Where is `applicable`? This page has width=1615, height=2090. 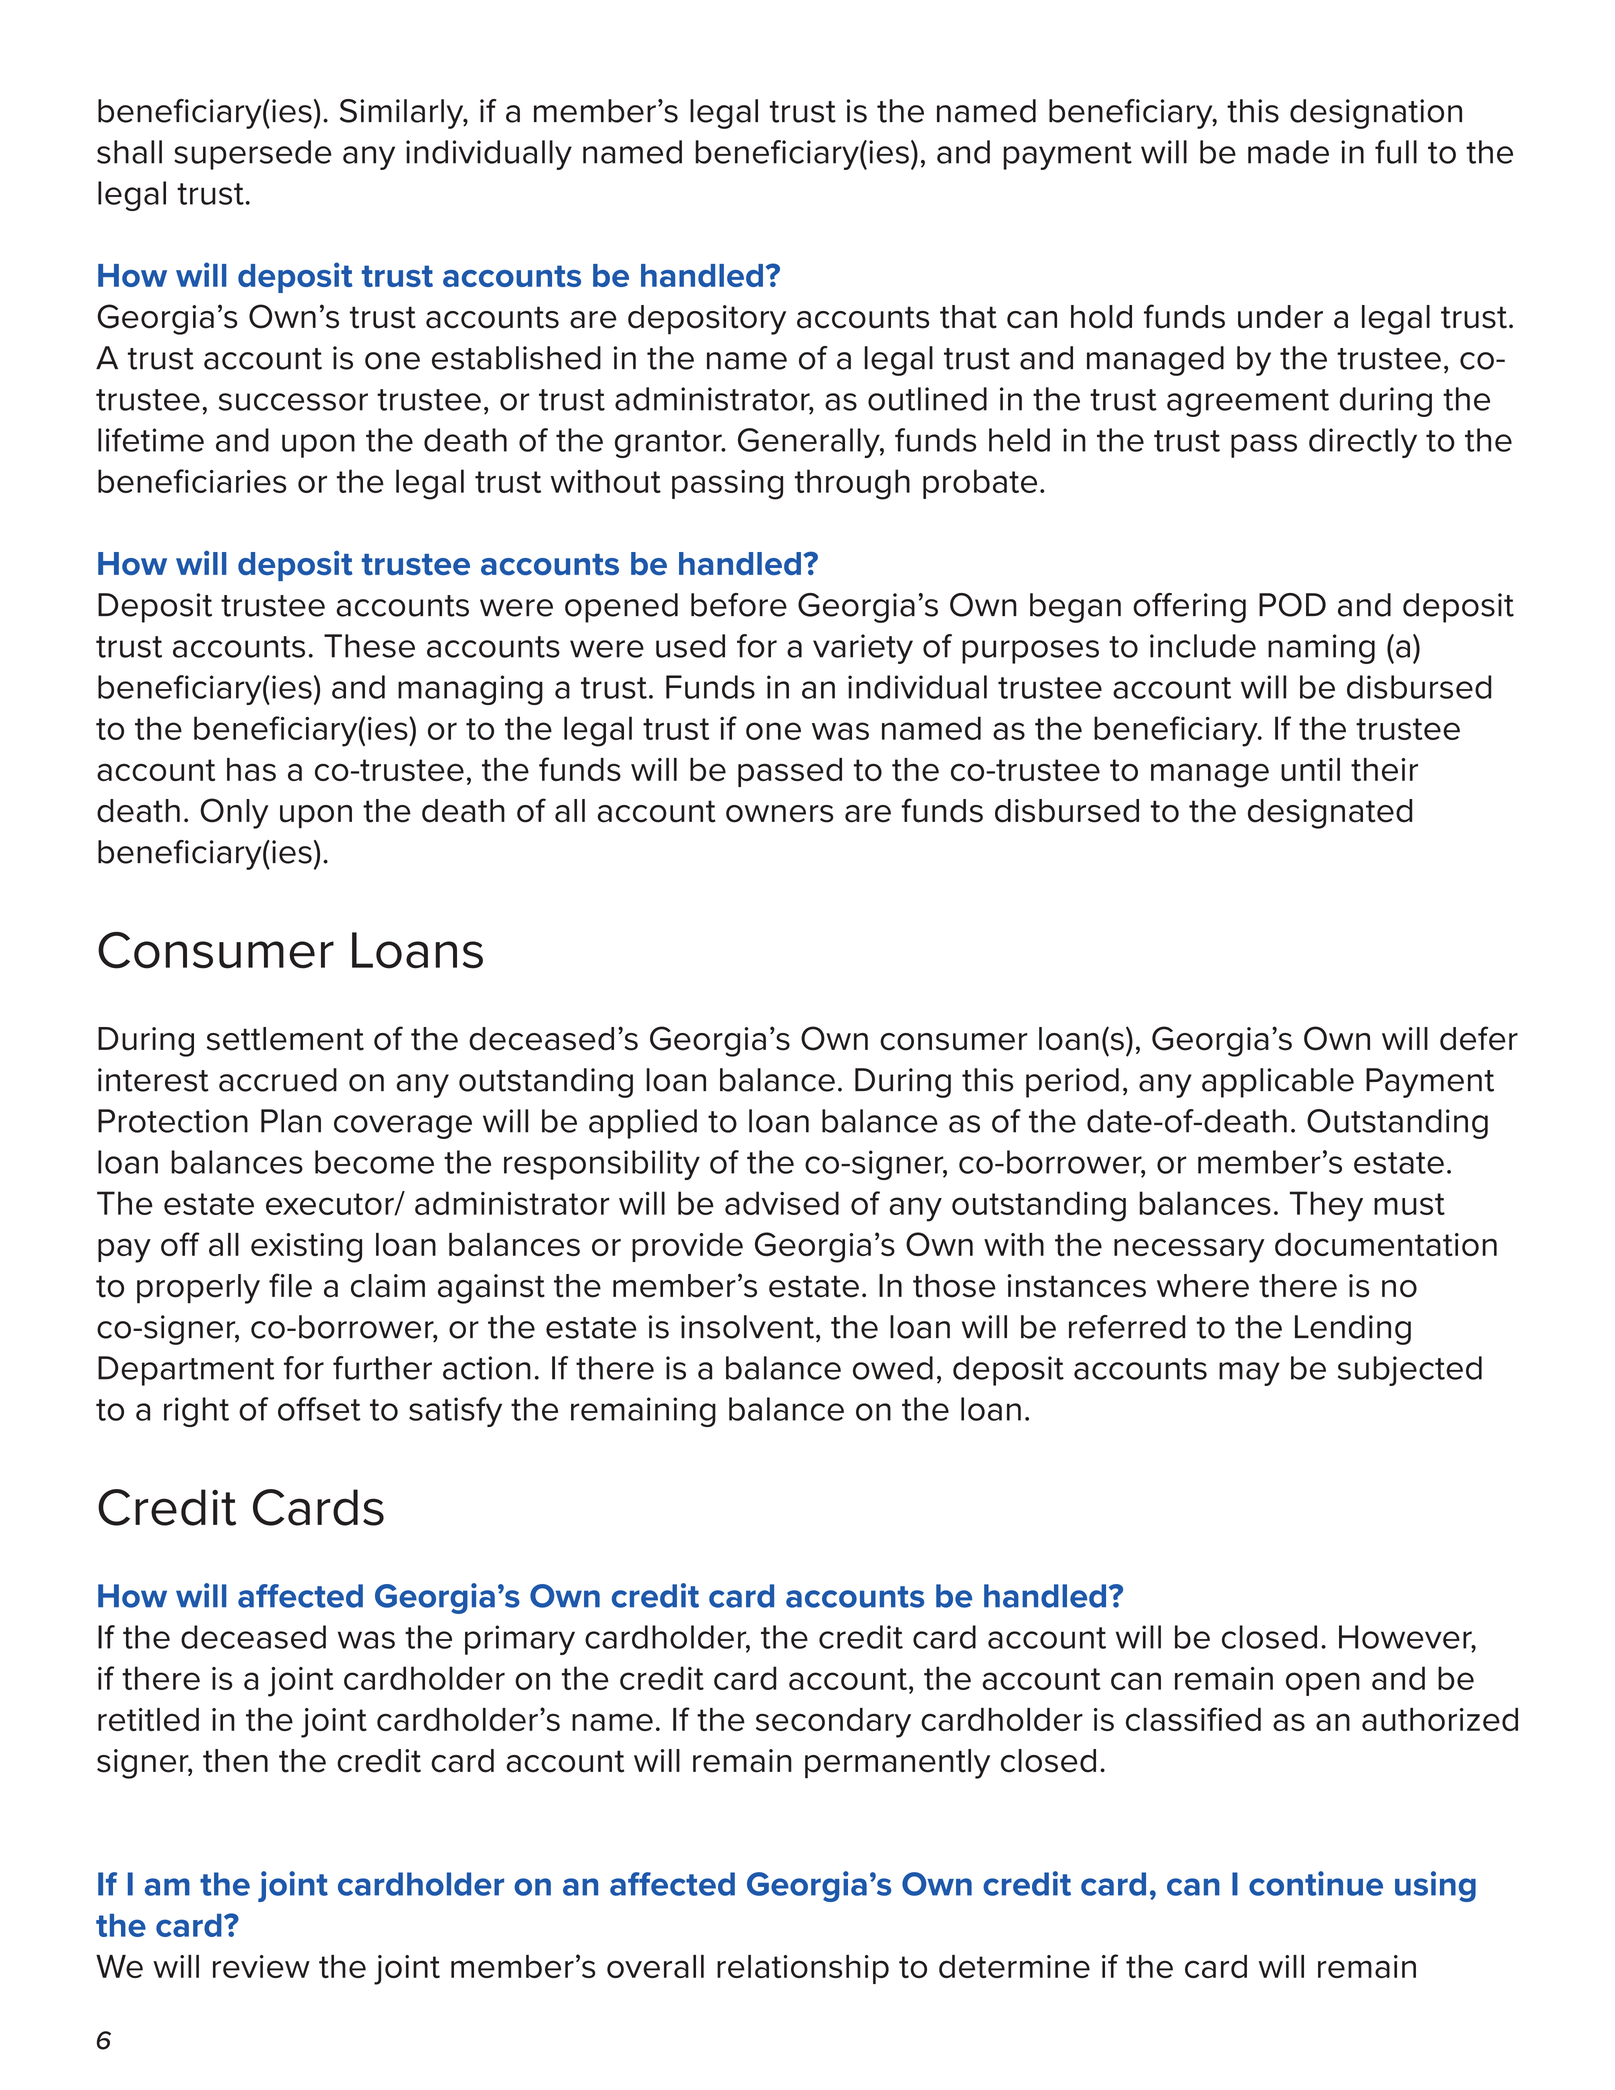 applicable is located at coordinates (1278, 1083).
